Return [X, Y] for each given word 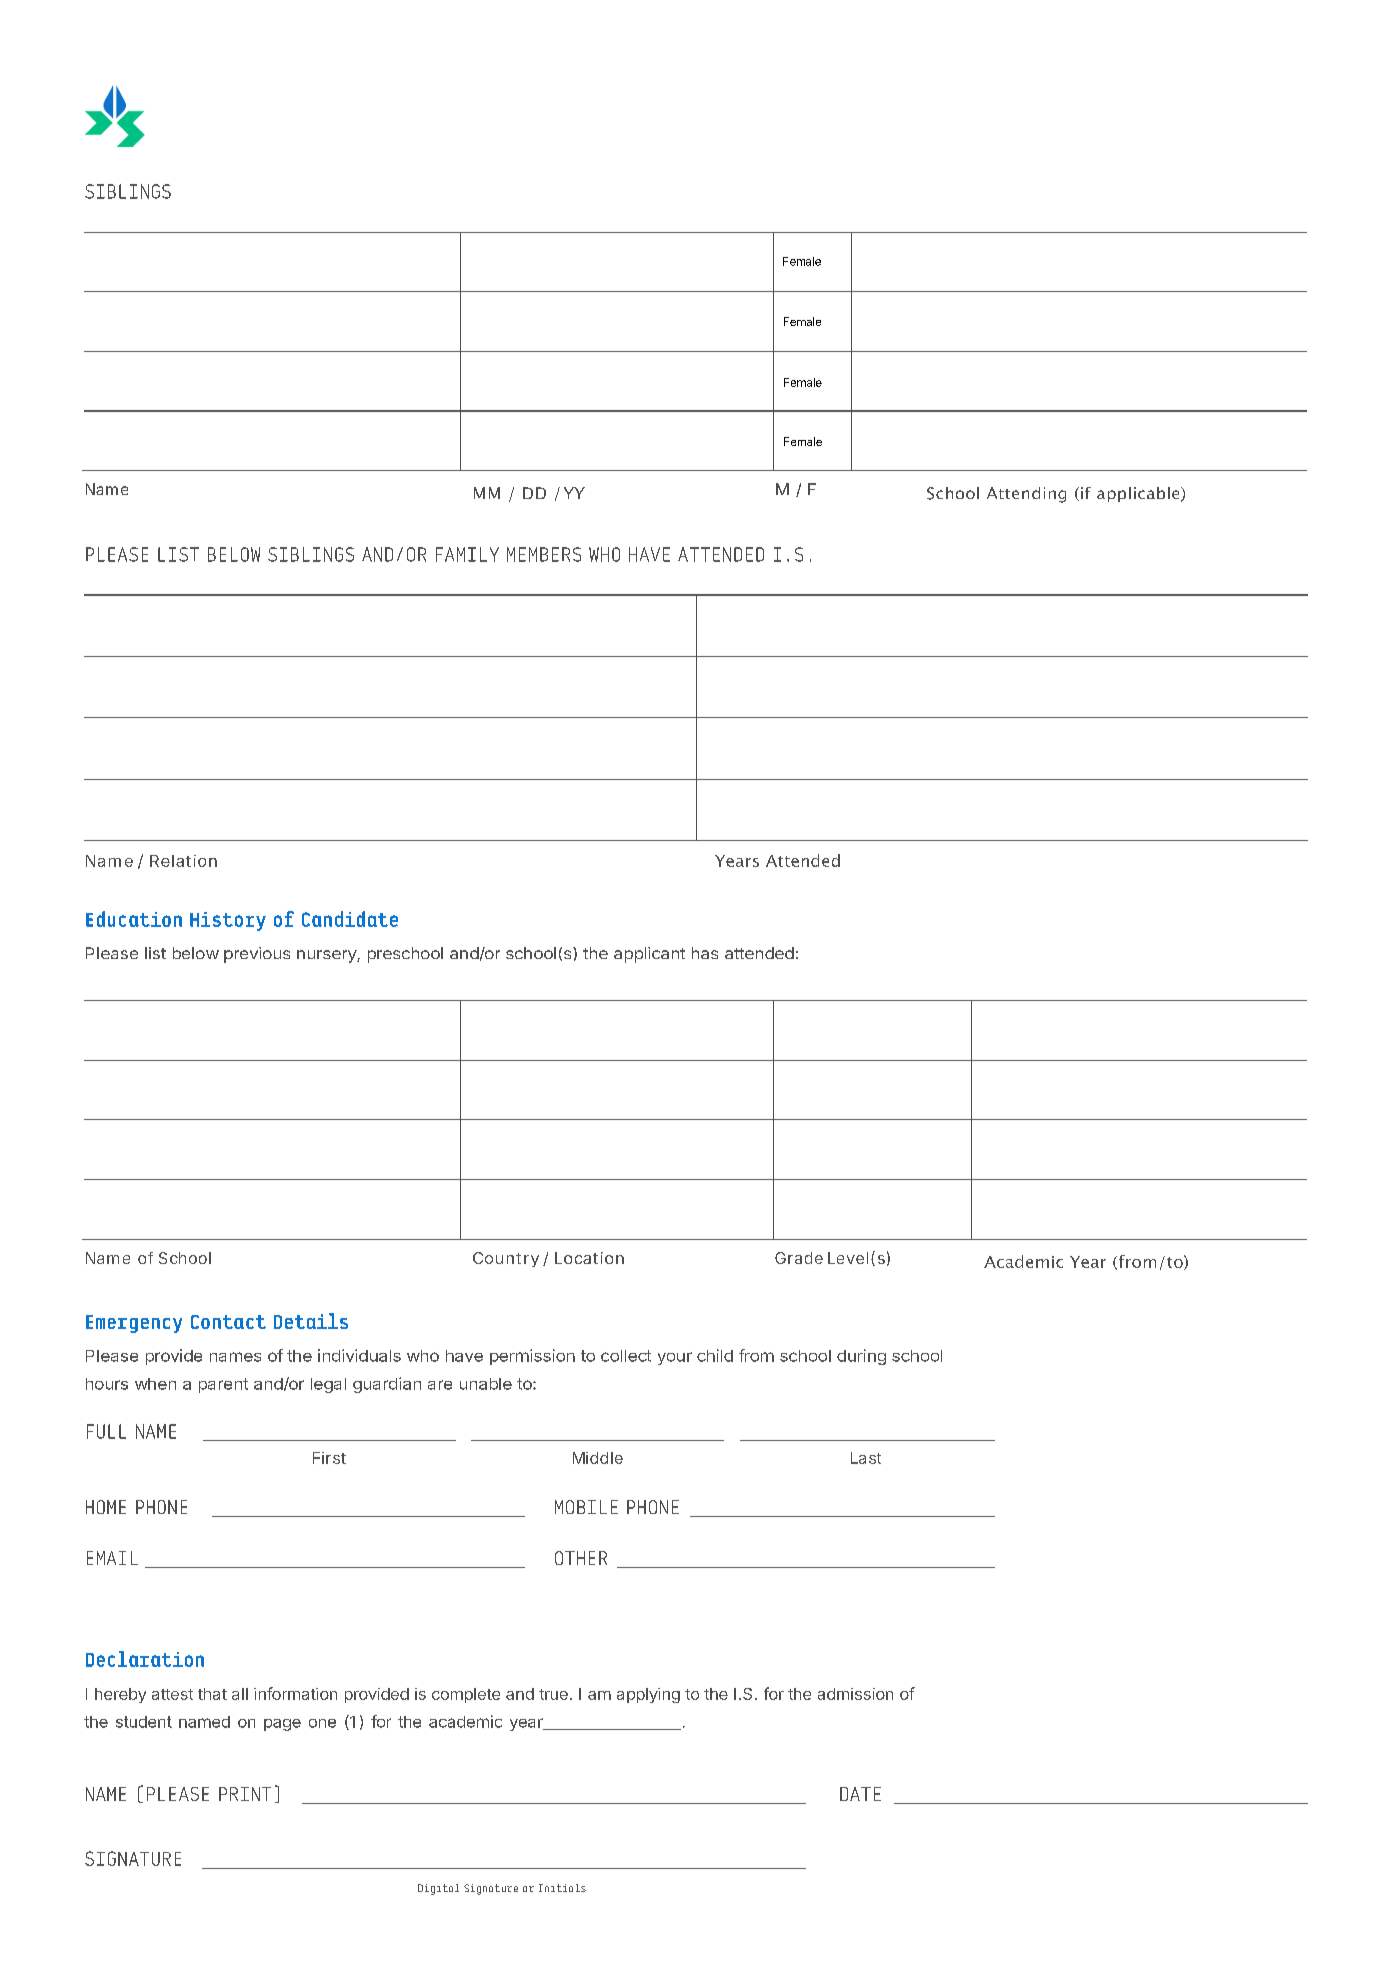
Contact [228, 1322]
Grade [799, 1258]
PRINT [245, 1794]
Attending [1026, 495]
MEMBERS [544, 554]
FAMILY [467, 554]
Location [589, 1258]
